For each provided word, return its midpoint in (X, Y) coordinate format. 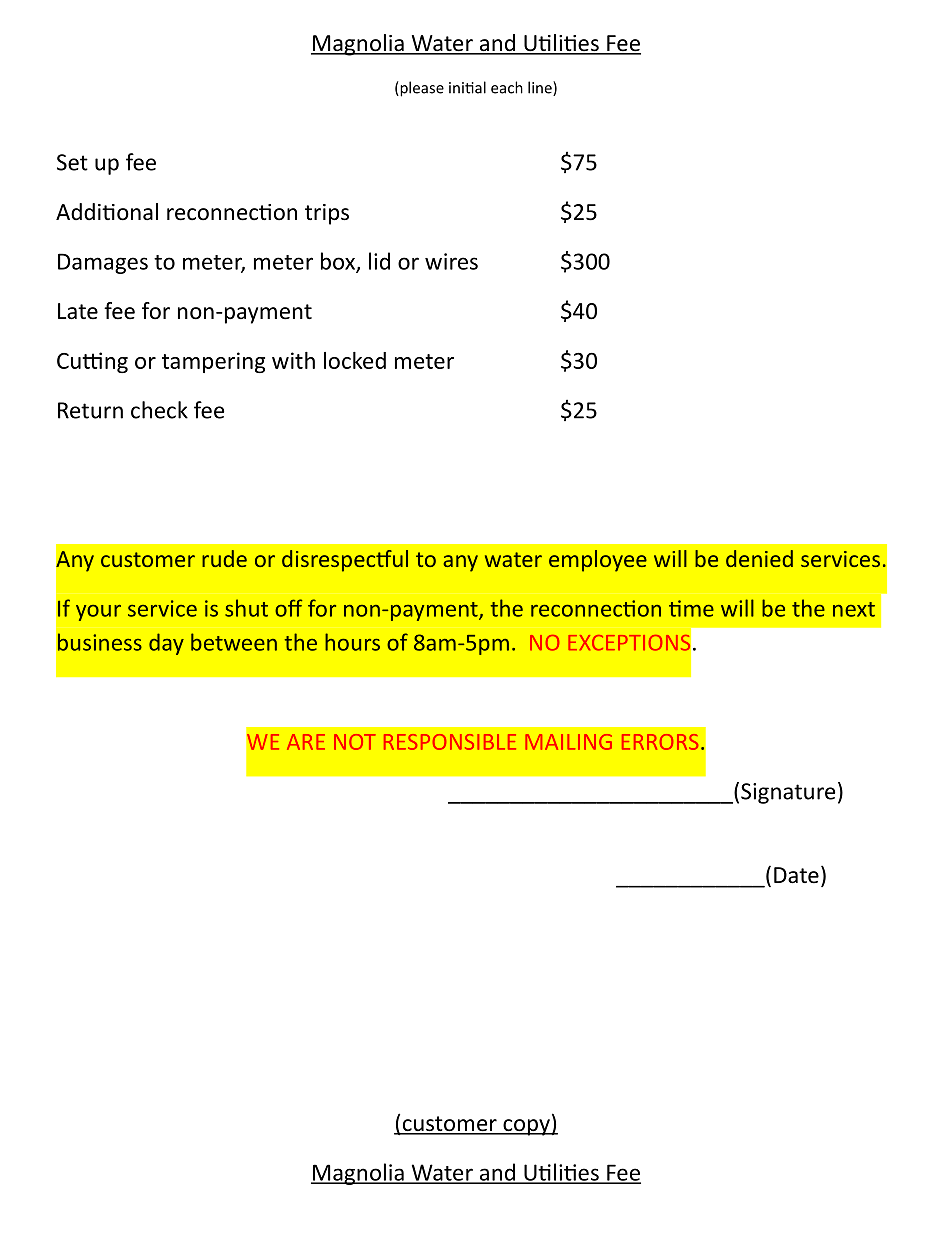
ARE (306, 742)
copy (526, 1127)
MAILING (568, 742)
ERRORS (660, 742)
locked (355, 360)
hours (352, 642)
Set (72, 162)
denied (759, 558)
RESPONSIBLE (450, 742)
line (541, 88)
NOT (355, 742)
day (166, 644)
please (421, 89)
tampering (213, 362)
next (854, 609)
